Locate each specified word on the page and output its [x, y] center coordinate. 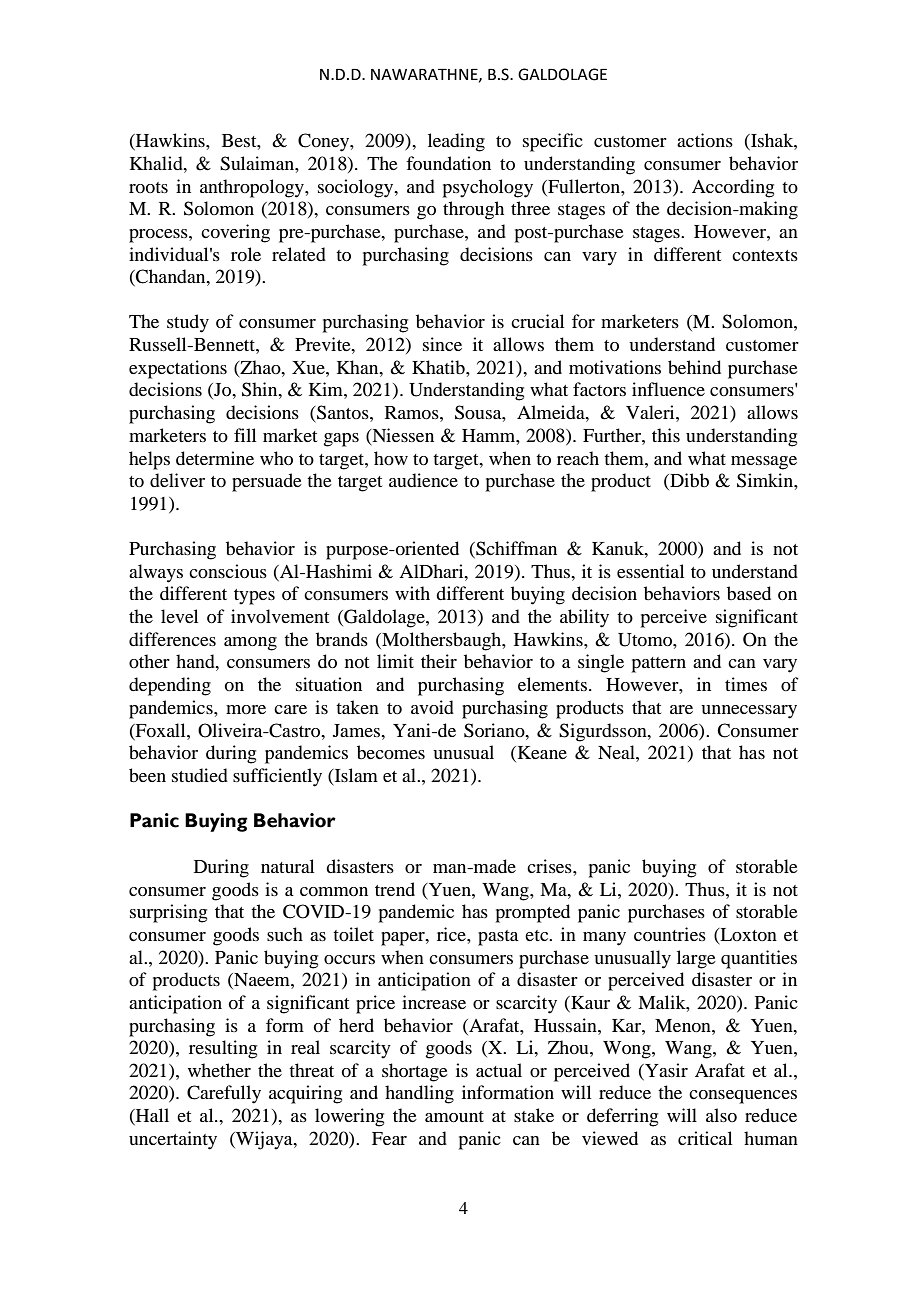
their [439, 661]
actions [705, 140]
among [250, 644]
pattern [658, 665]
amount [454, 1117]
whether [219, 1070]
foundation [448, 163]
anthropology [253, 188]
